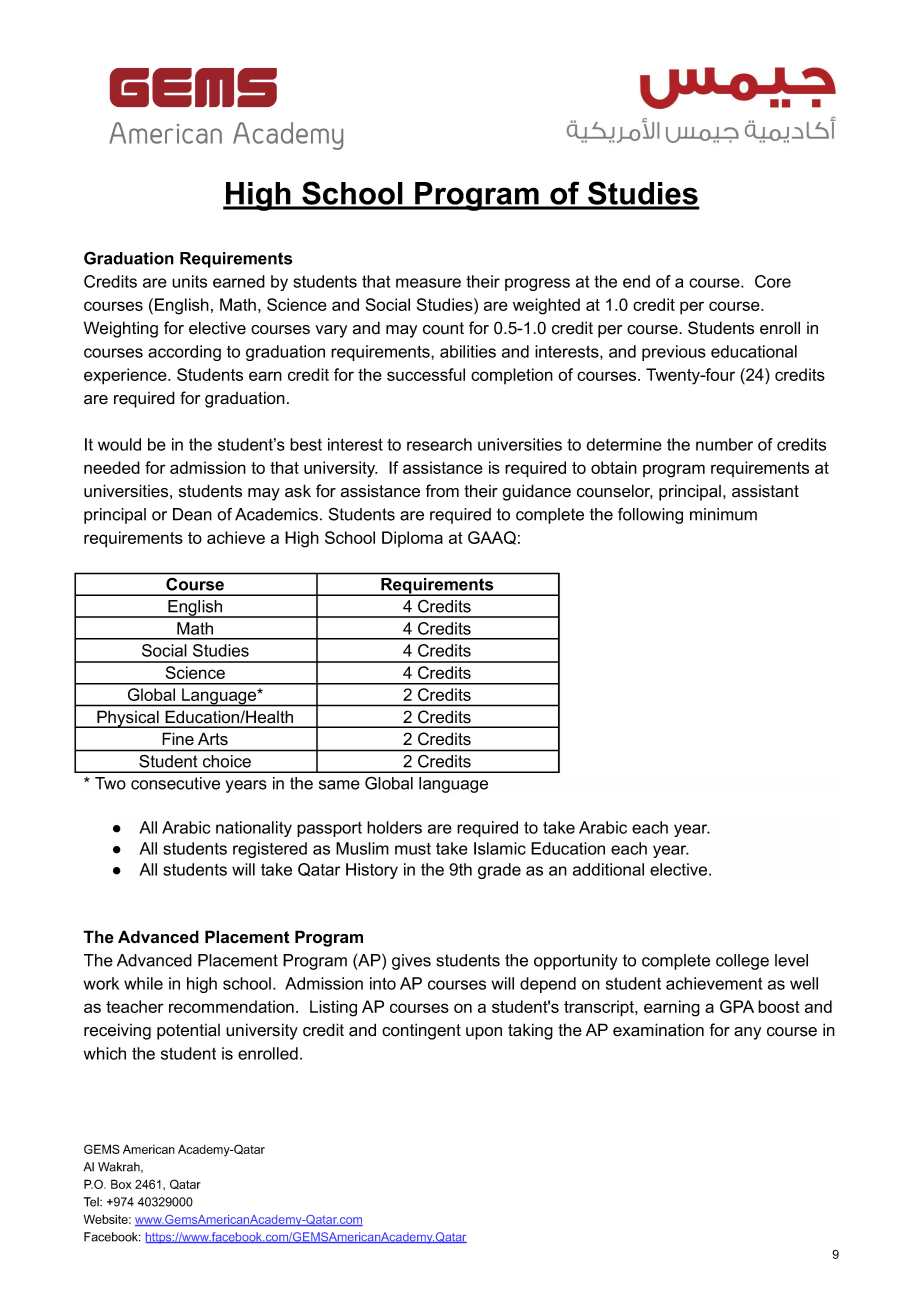 The height and width of the screenshot is (1307, 924). What do you see at coordinates (394, 827) in the screenshot?
I see `holders` at bounding box center [394, 827].
